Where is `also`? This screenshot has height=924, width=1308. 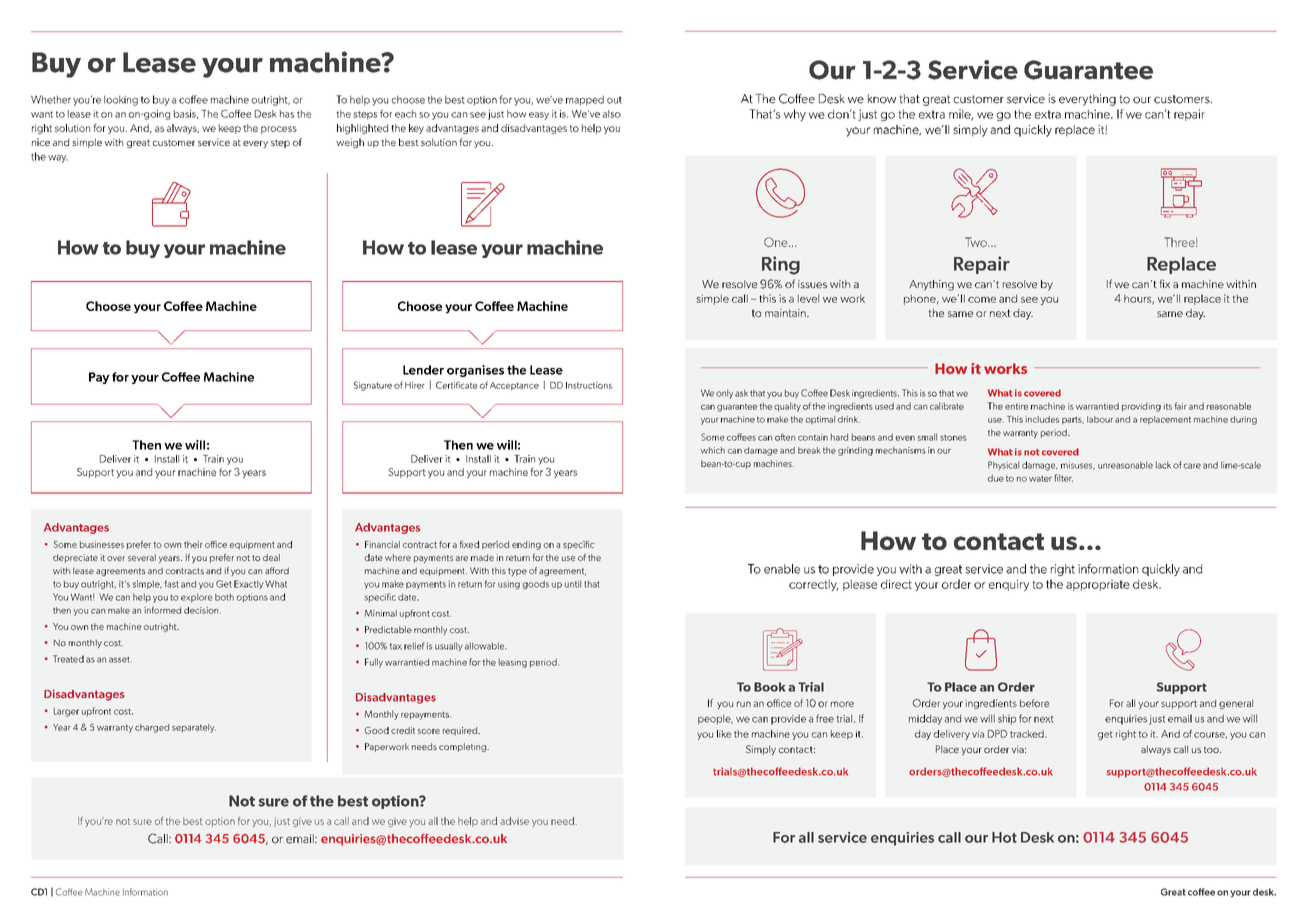
also is located at coordinates (612, 114).
